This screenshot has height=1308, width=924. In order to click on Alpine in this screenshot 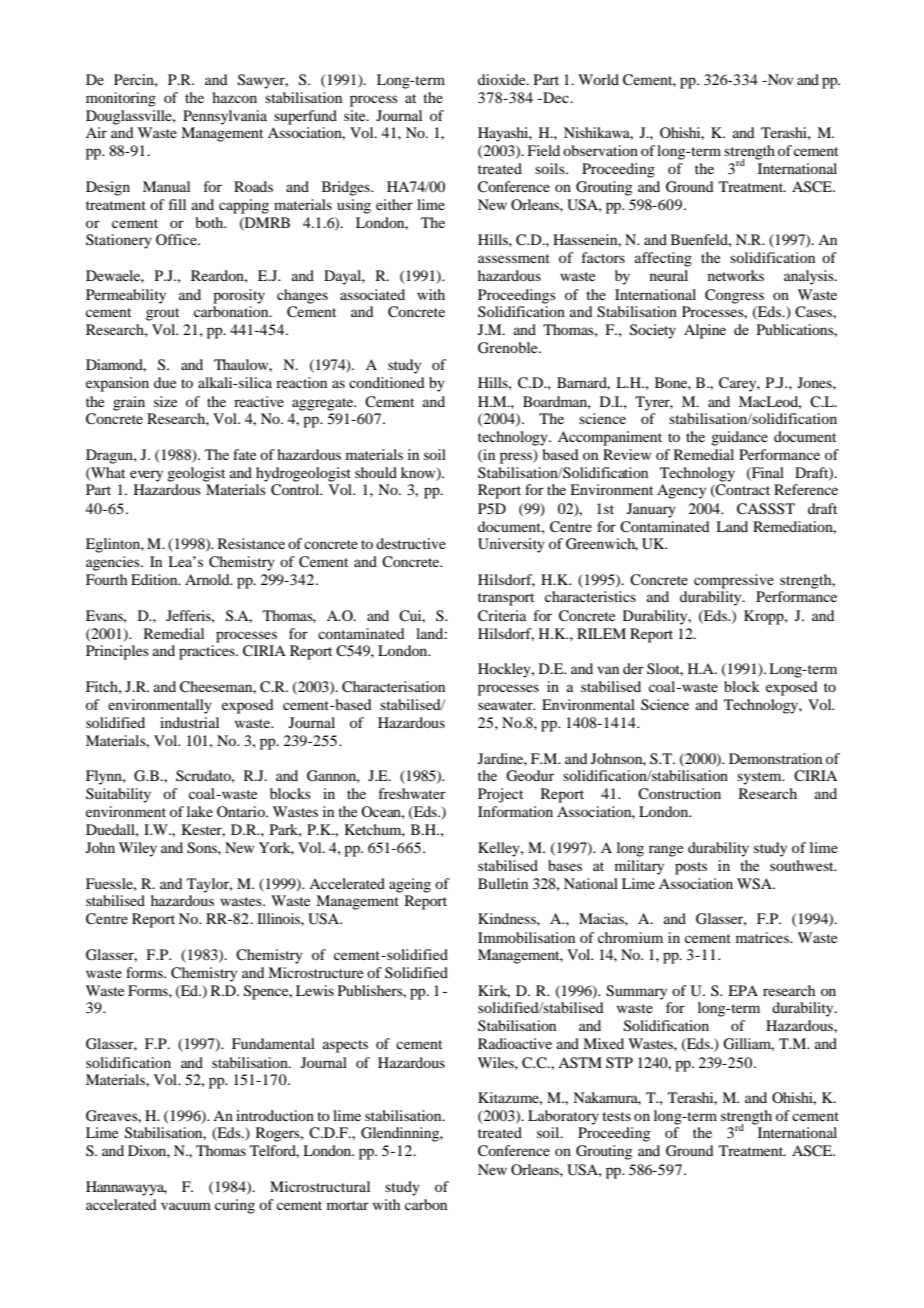, I will do `click(705, 331)`.
